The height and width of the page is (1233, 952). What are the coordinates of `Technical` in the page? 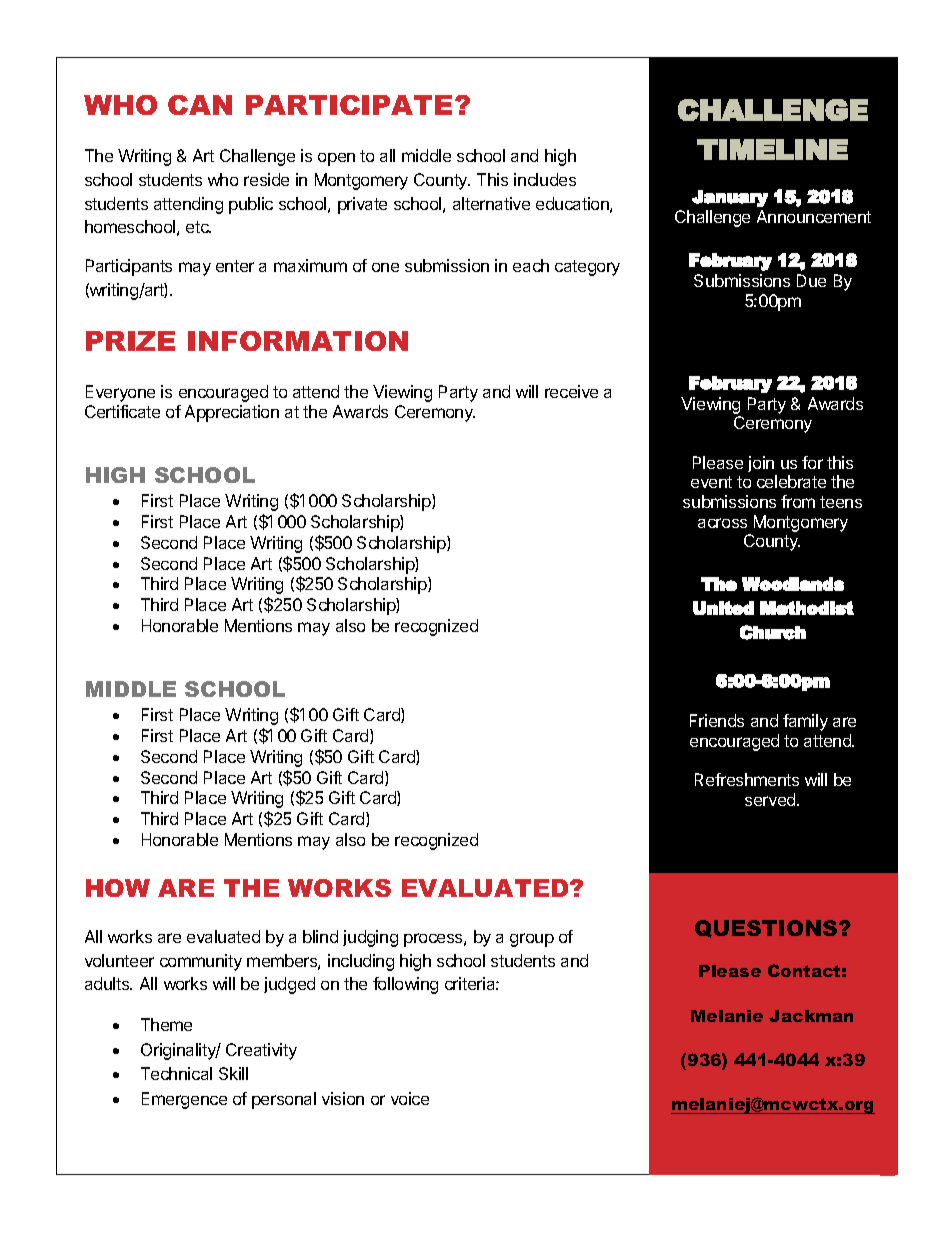 It's located at (176, 1073).
